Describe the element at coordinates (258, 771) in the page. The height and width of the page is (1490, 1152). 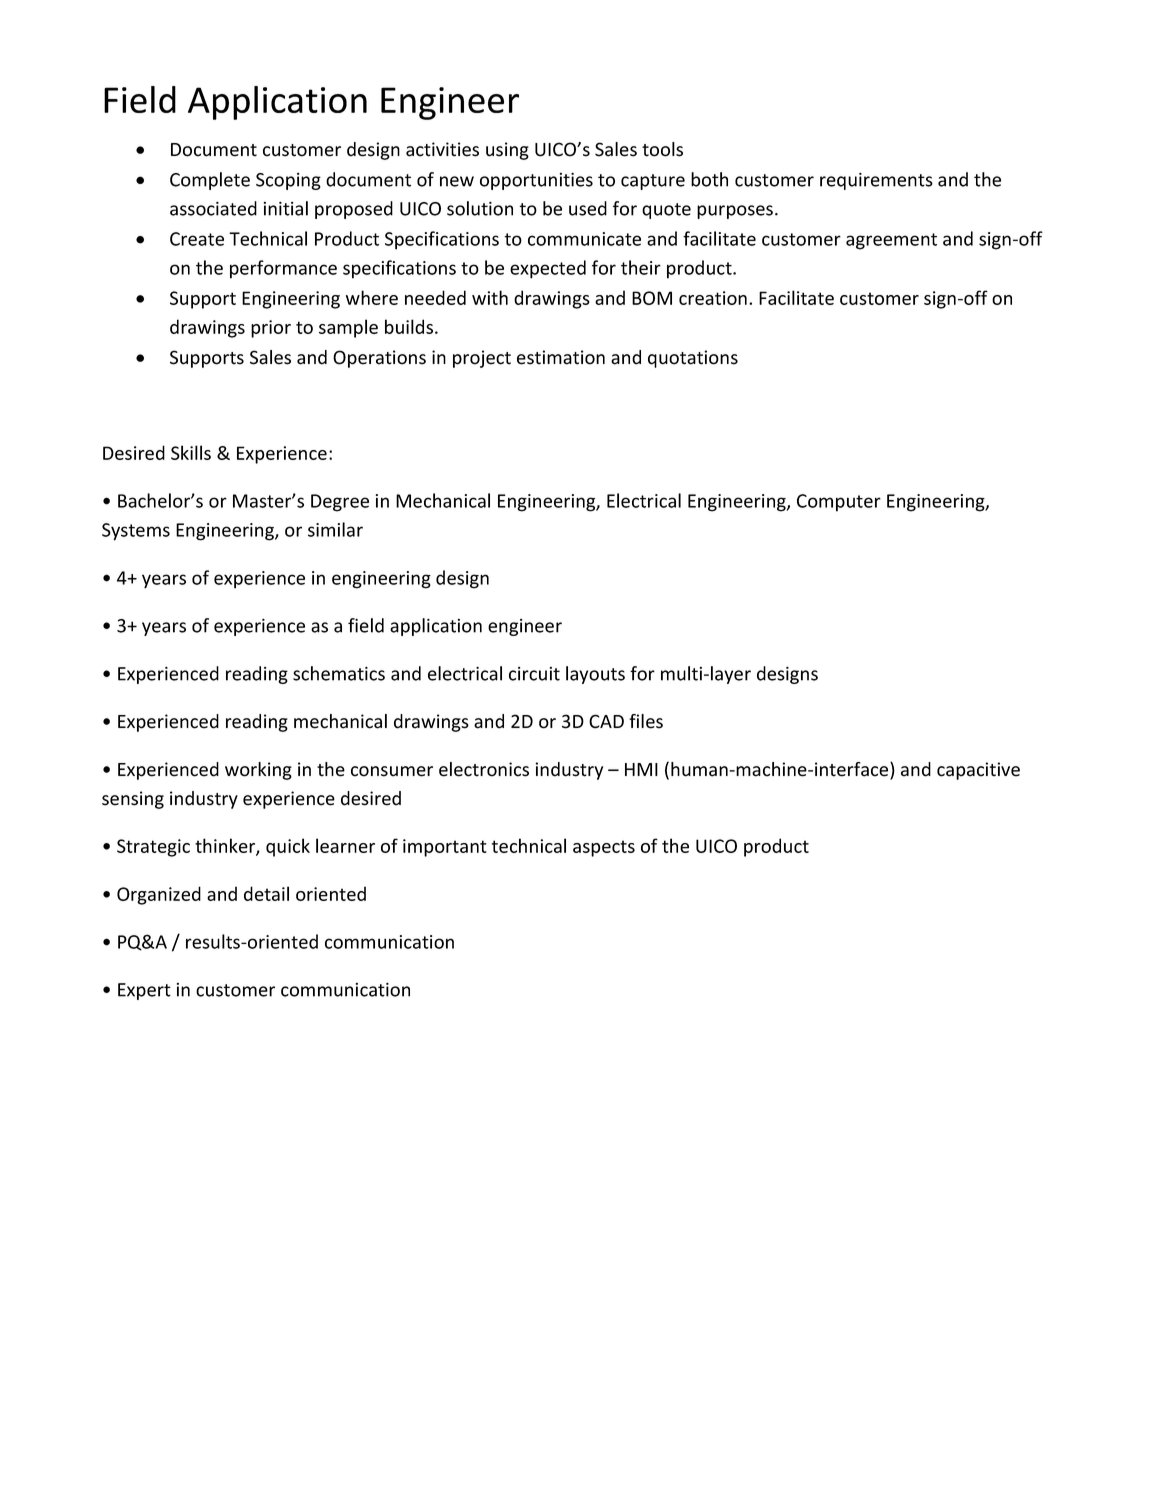
I see `working` at that location.
